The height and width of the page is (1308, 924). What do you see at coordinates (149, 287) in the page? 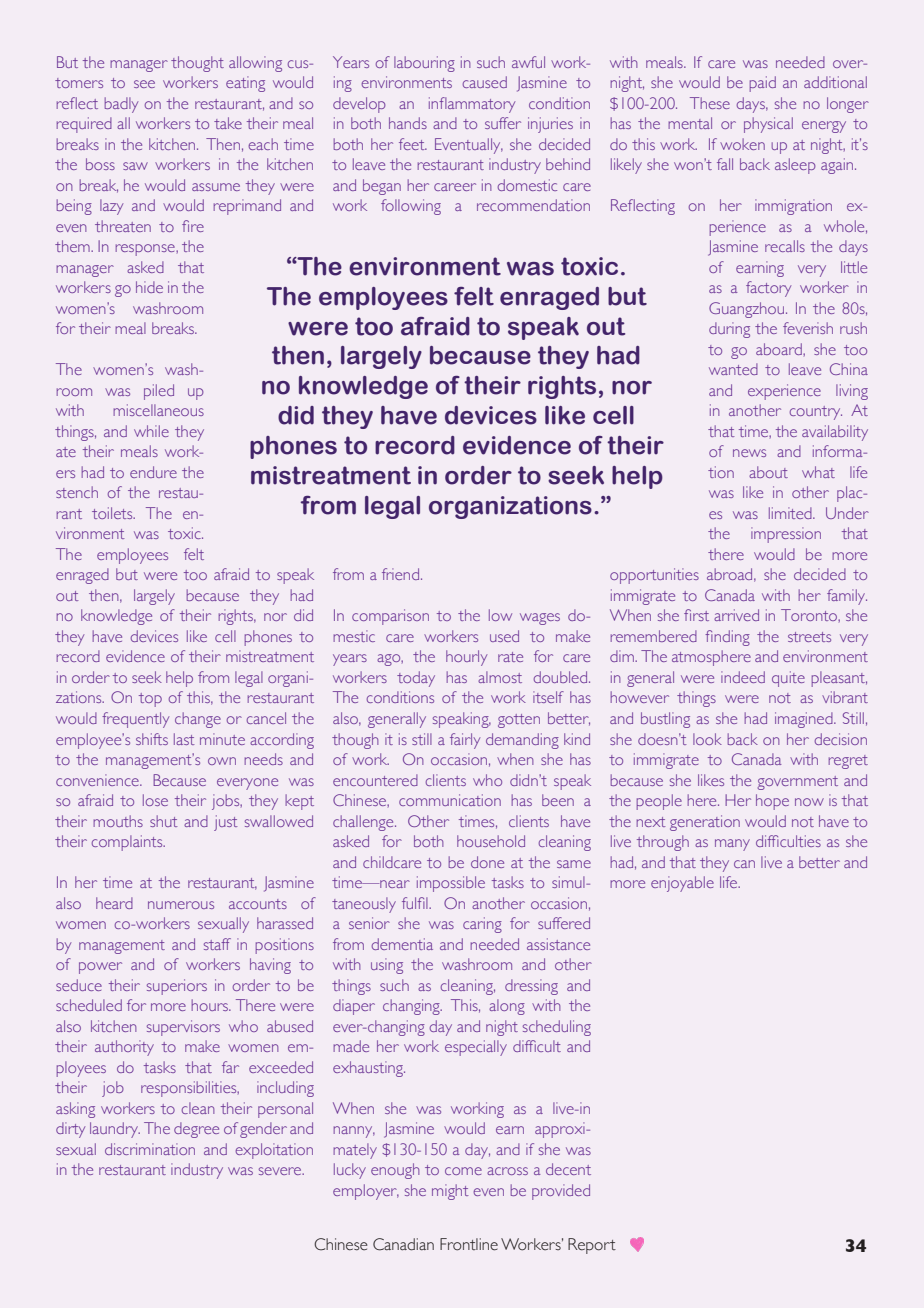
I see `hide` at bounding box center [149, 287].
